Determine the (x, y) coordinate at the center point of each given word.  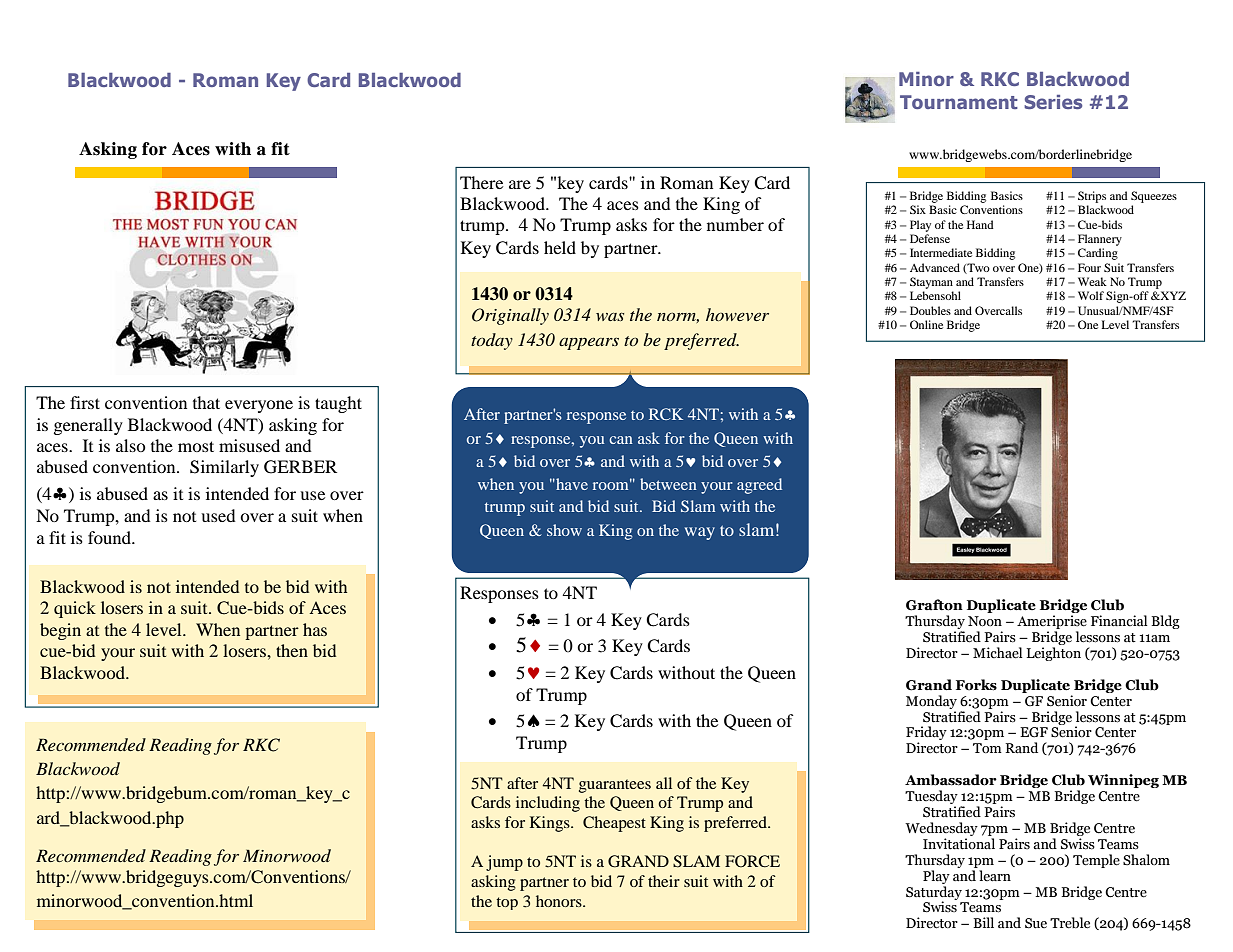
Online (926, 324)
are (520, 184)
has (315, 629)
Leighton (1053, 654)
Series (1053, 102)
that (206, 402)
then (292, 650)
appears (589, 344)
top (507, 903)
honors (560, 901)
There (481, 182)
